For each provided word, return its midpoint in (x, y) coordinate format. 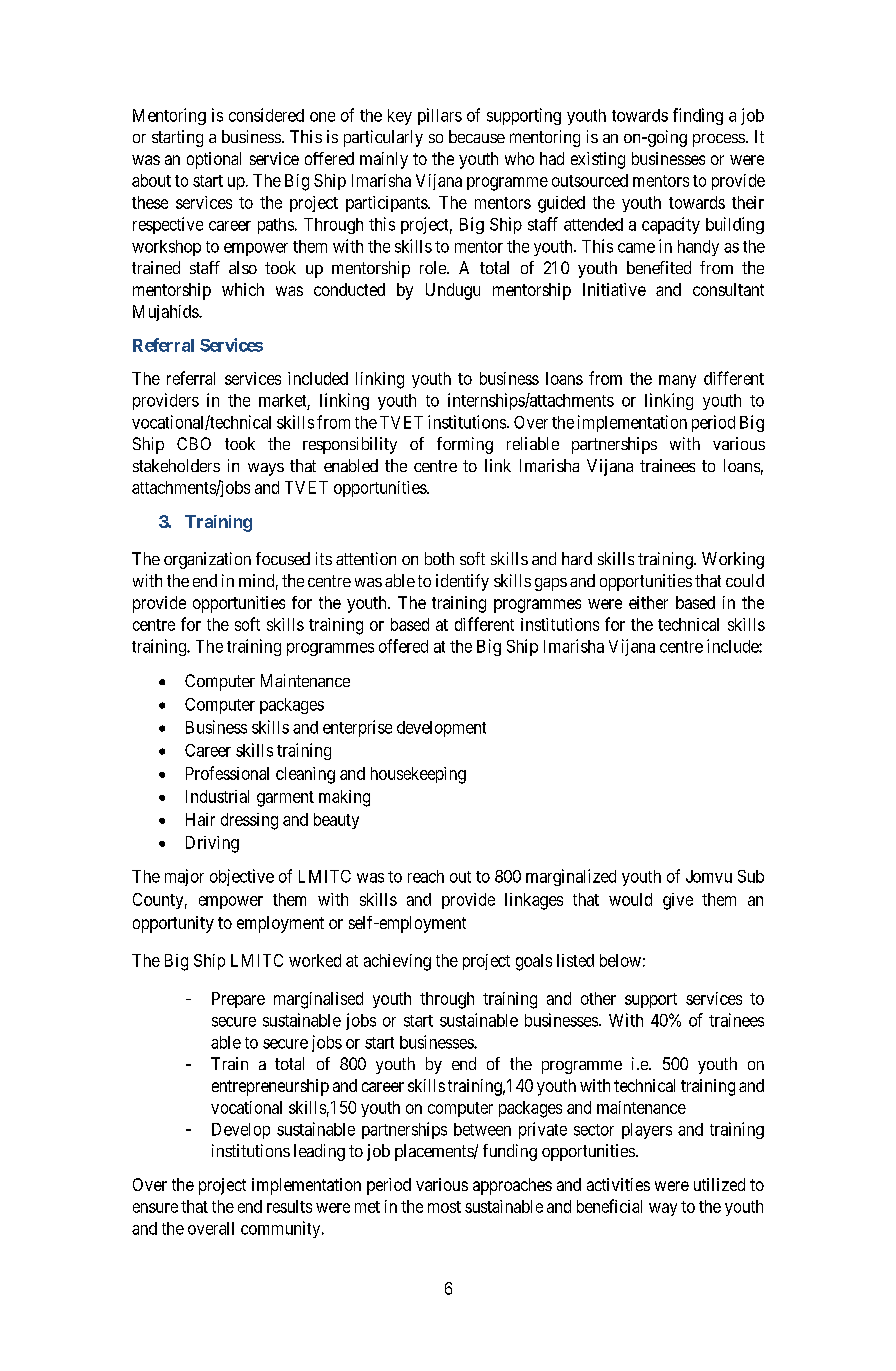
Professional (227, 773)
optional (214, 160)
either (648, 602)
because (477, 136)
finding (698, 116)
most (444, 1207)
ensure (155, 1208)
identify (462, 582)
